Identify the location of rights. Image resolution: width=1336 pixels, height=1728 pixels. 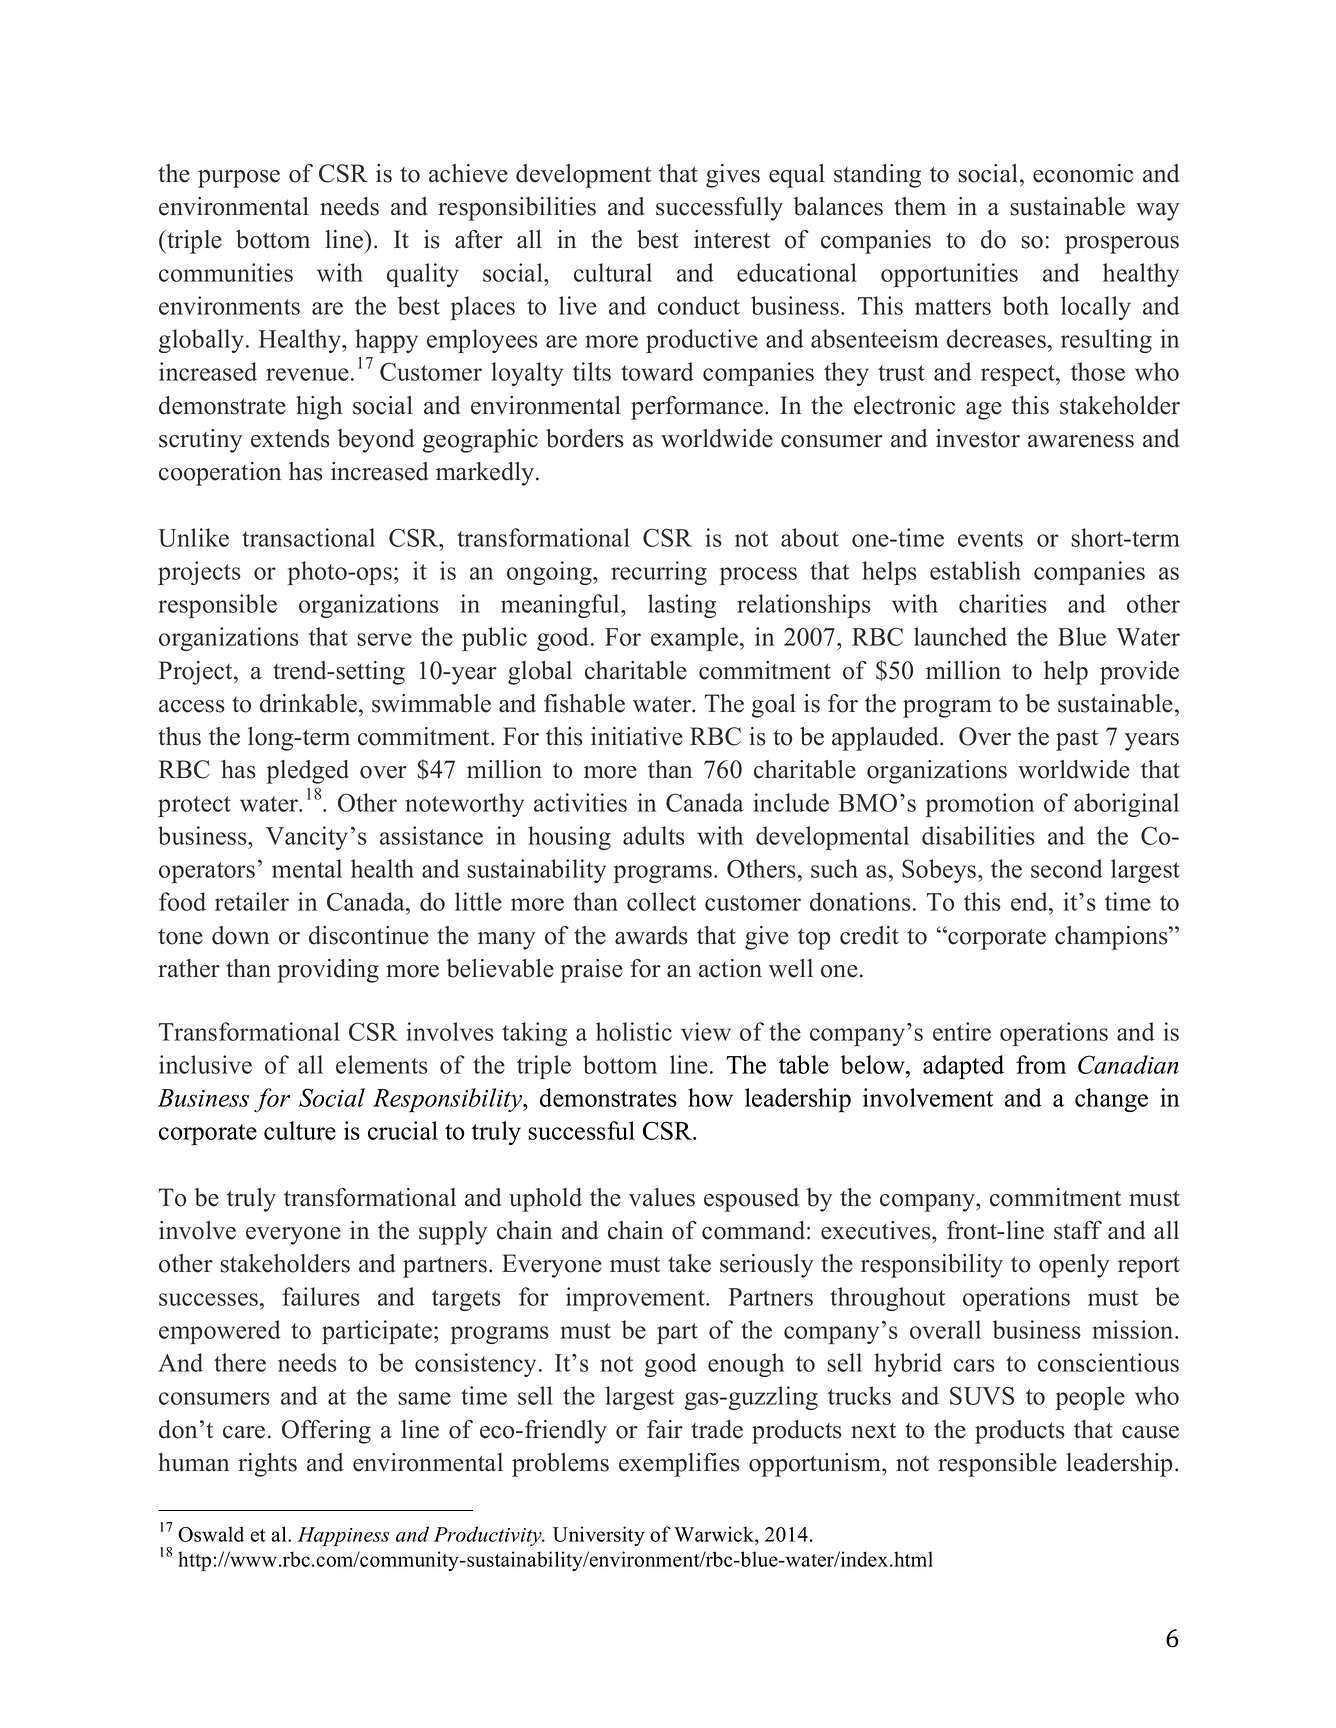
(267, 1465).
